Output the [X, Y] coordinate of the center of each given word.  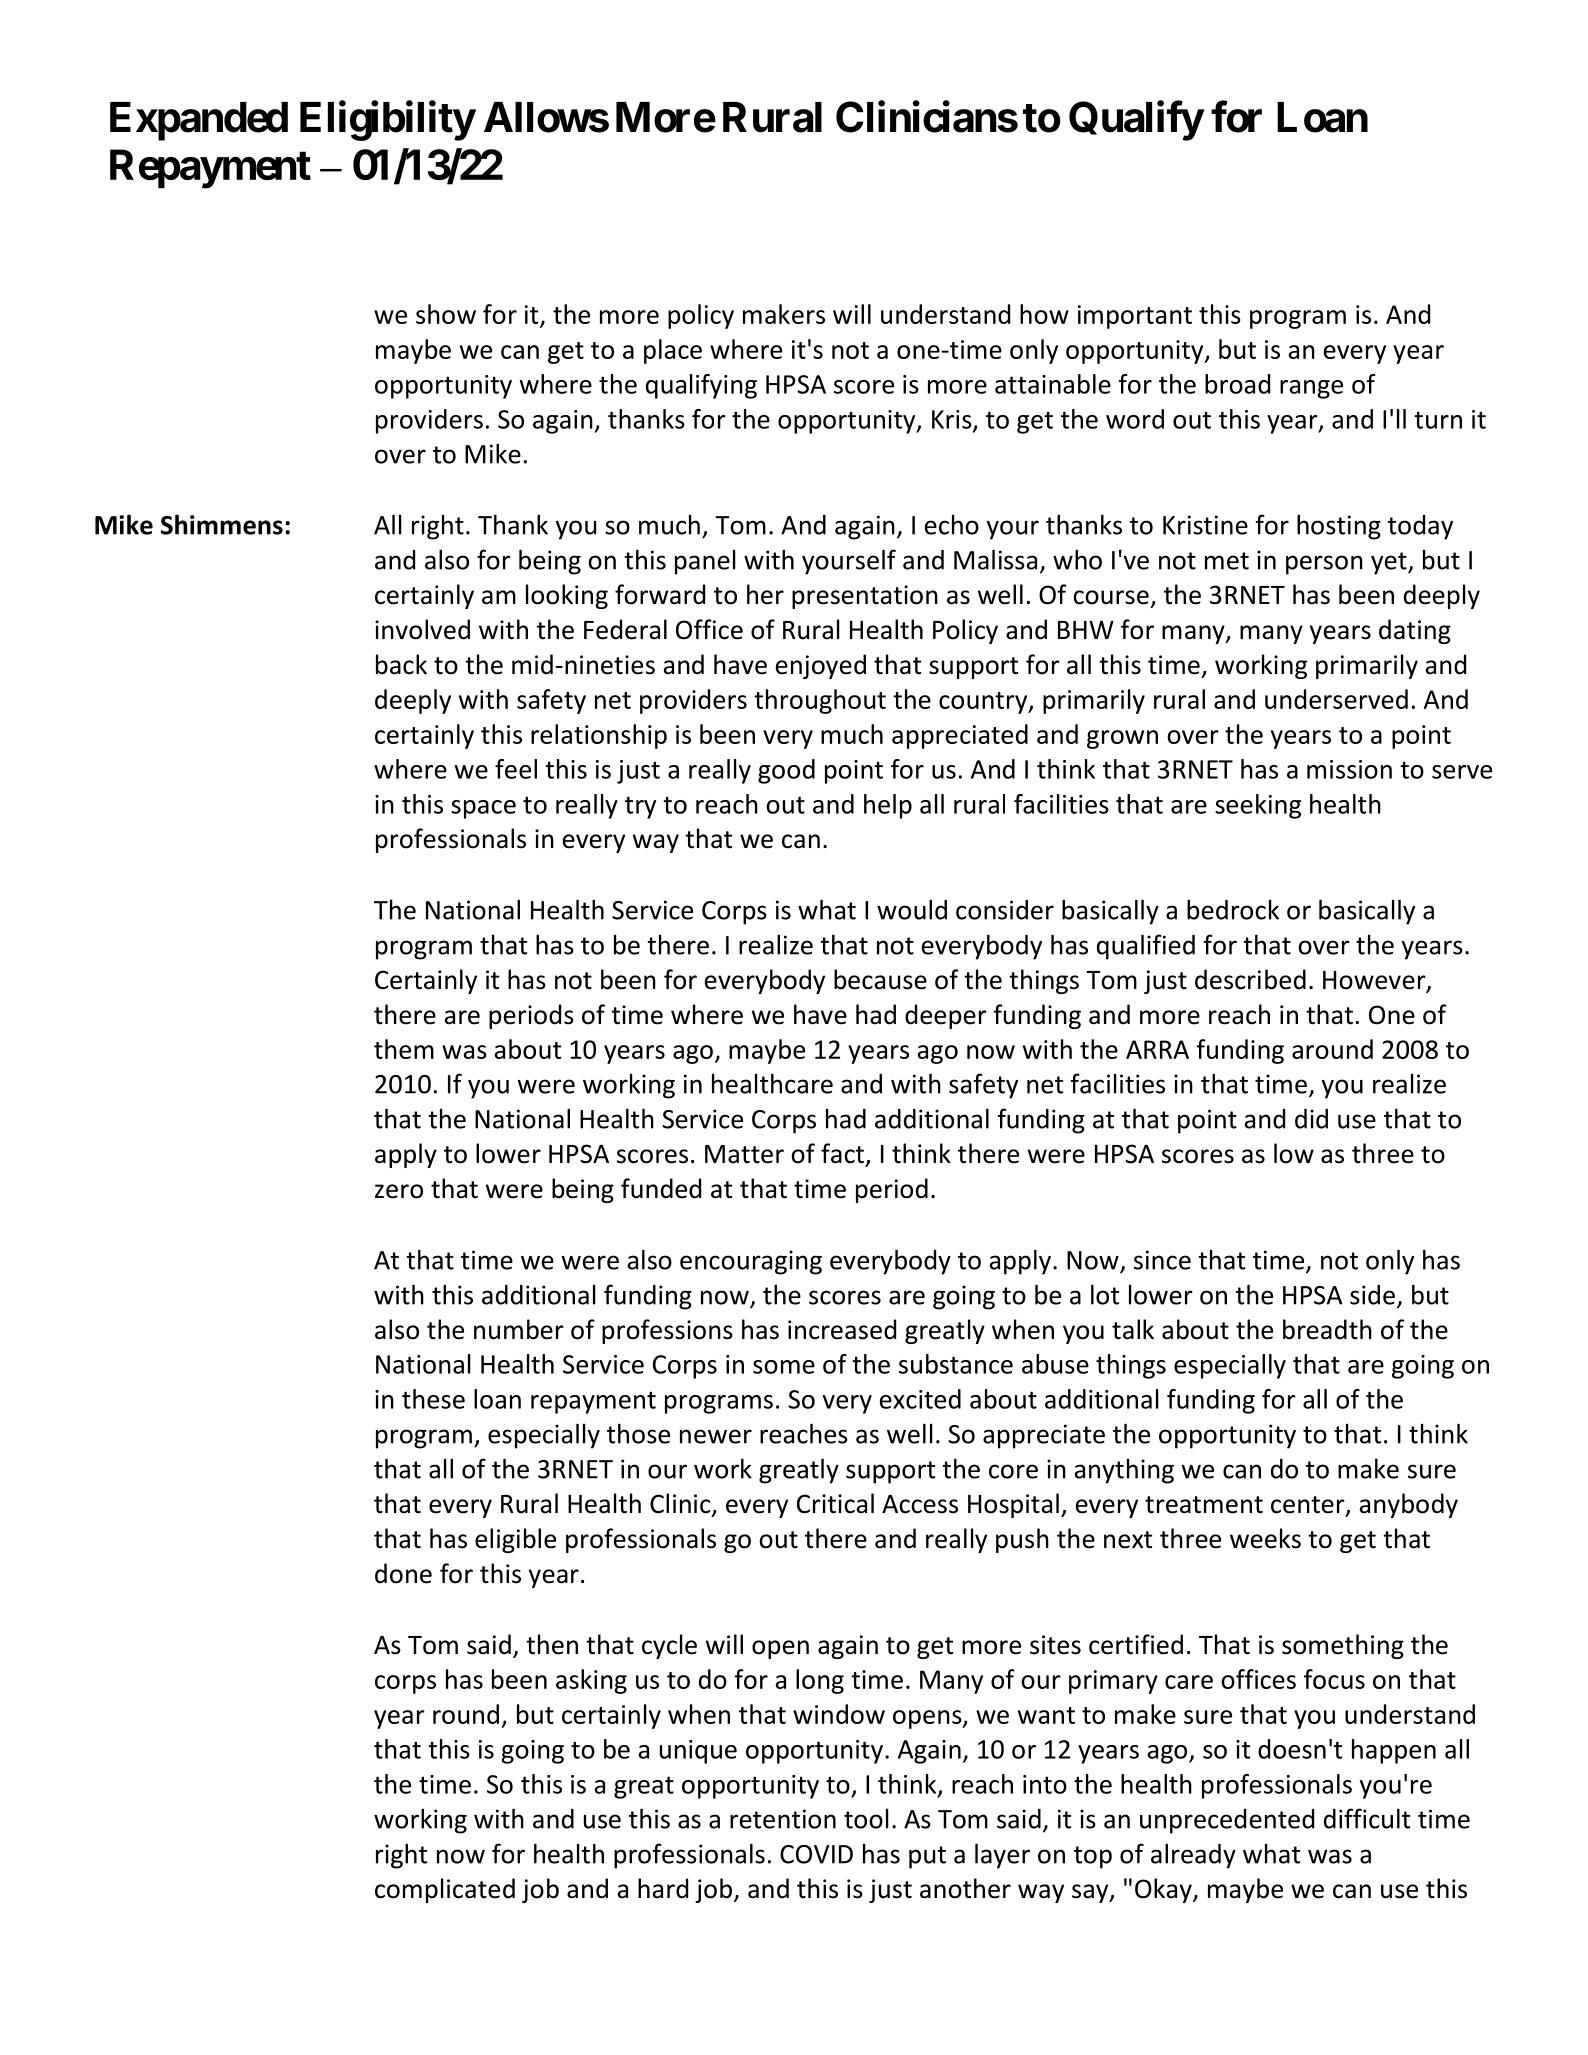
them [404, 1049]
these [433, 1399]
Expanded [199, 121]
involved [422, 629]
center [1309, 1506]
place [673, 351]
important [1135, 317]
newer [716, 1436]
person [1324, 565]
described [1250, 979]
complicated [445, 1890]
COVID [816, 1854]
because [880, 979]
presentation [865, 597]
